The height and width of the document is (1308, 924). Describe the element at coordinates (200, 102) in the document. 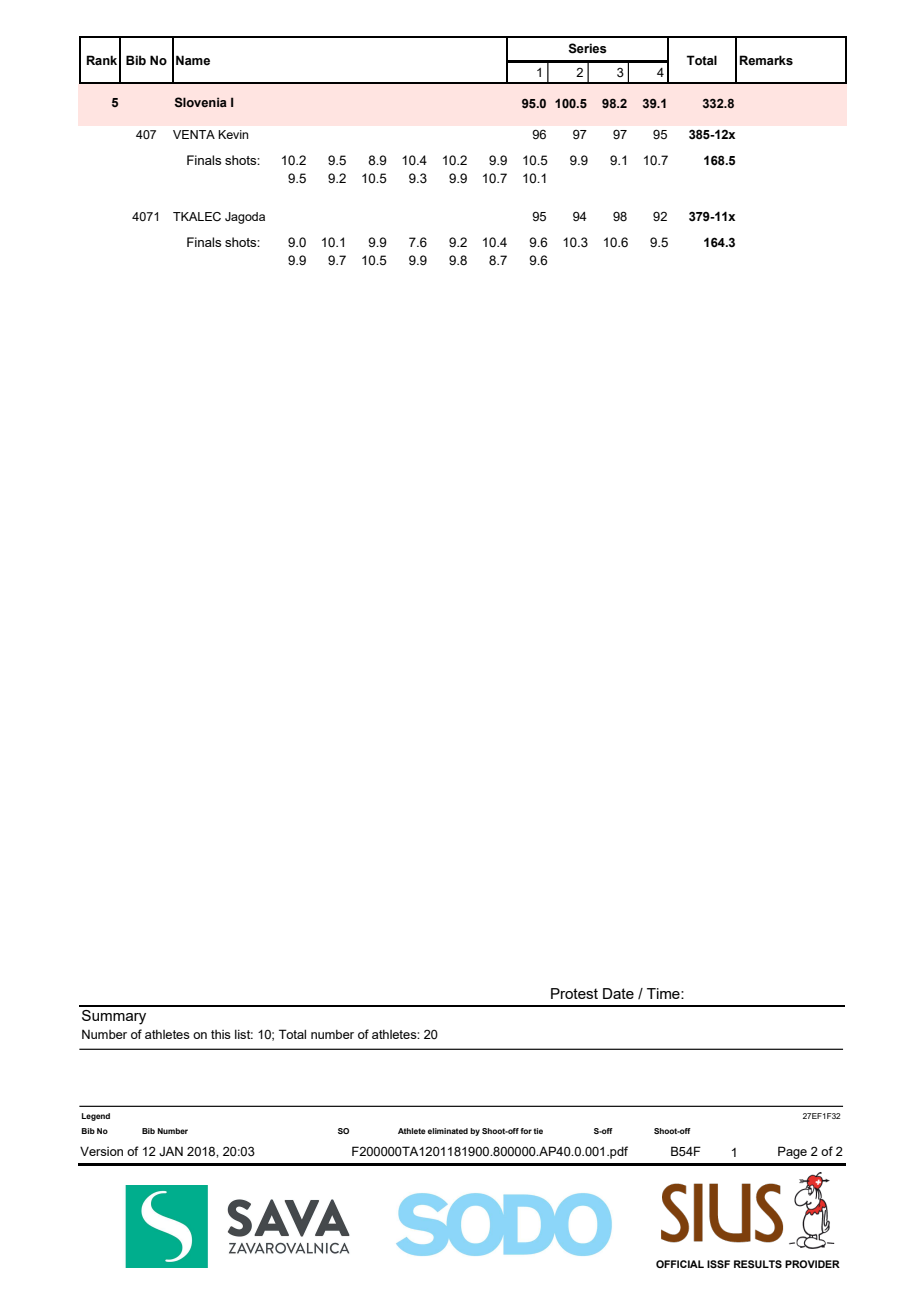

I see `Slovenia` at that location.
